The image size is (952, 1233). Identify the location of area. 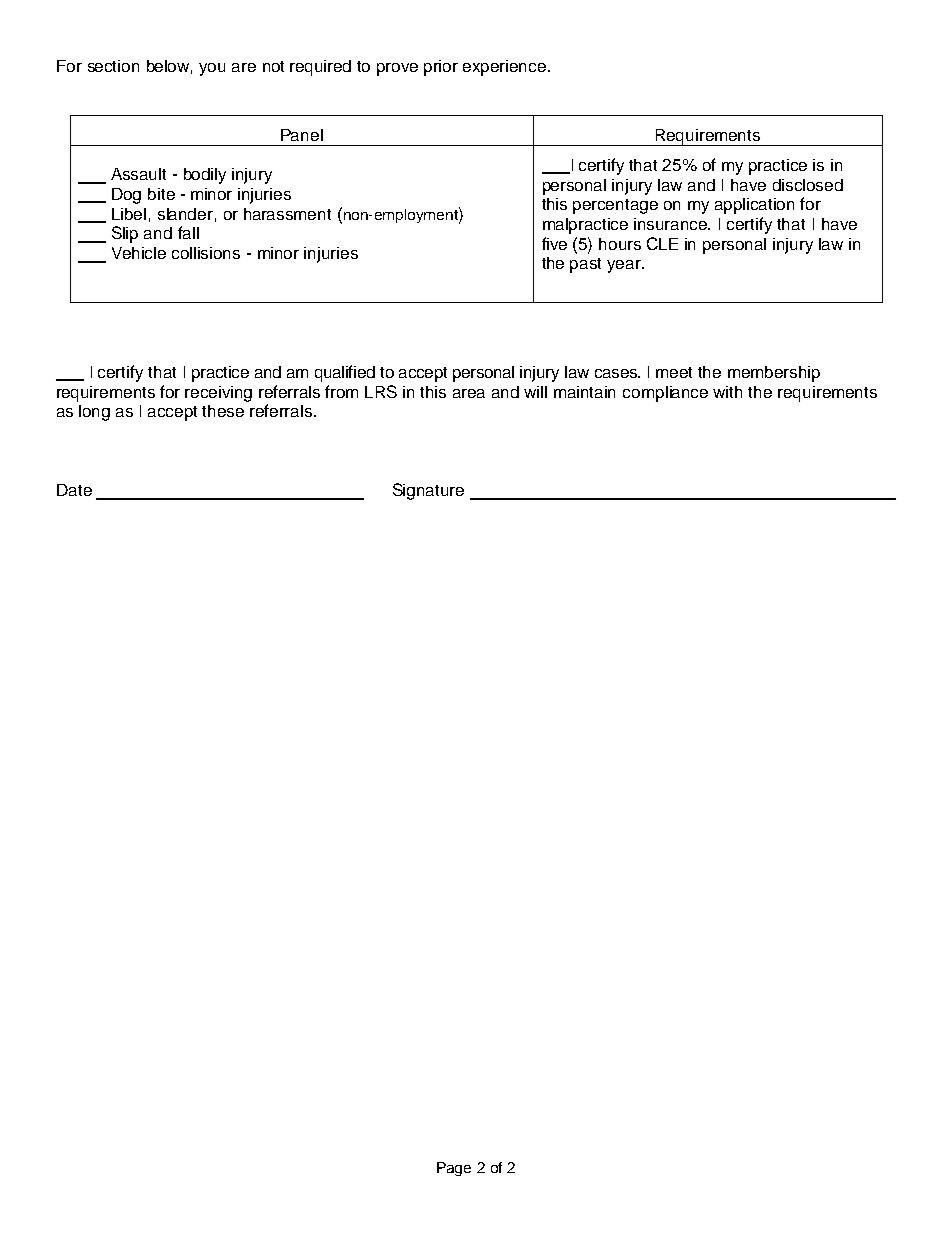
(469, 393).
